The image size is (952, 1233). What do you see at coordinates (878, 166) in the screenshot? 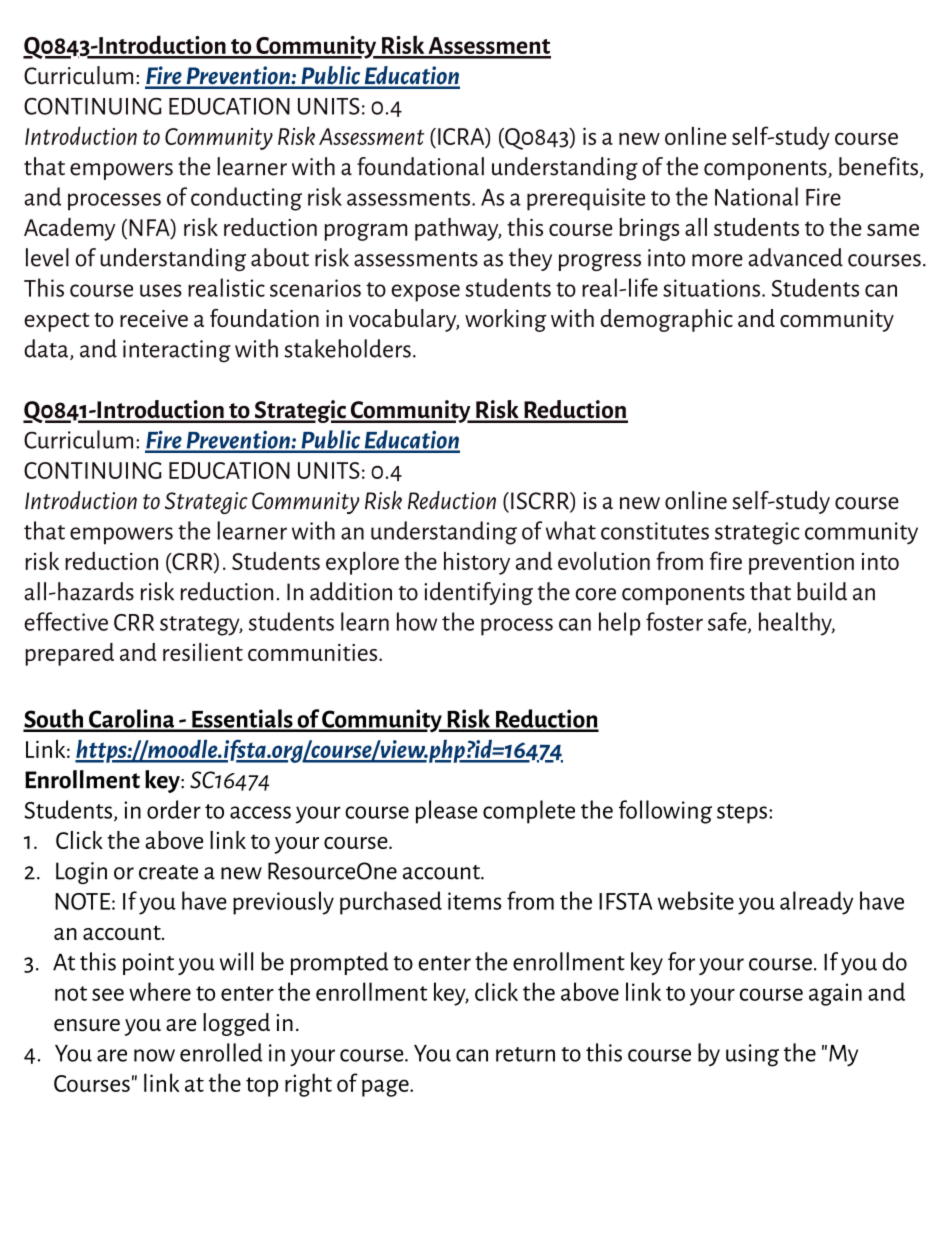
I see `benefits` at bounding box center [878, 166].
